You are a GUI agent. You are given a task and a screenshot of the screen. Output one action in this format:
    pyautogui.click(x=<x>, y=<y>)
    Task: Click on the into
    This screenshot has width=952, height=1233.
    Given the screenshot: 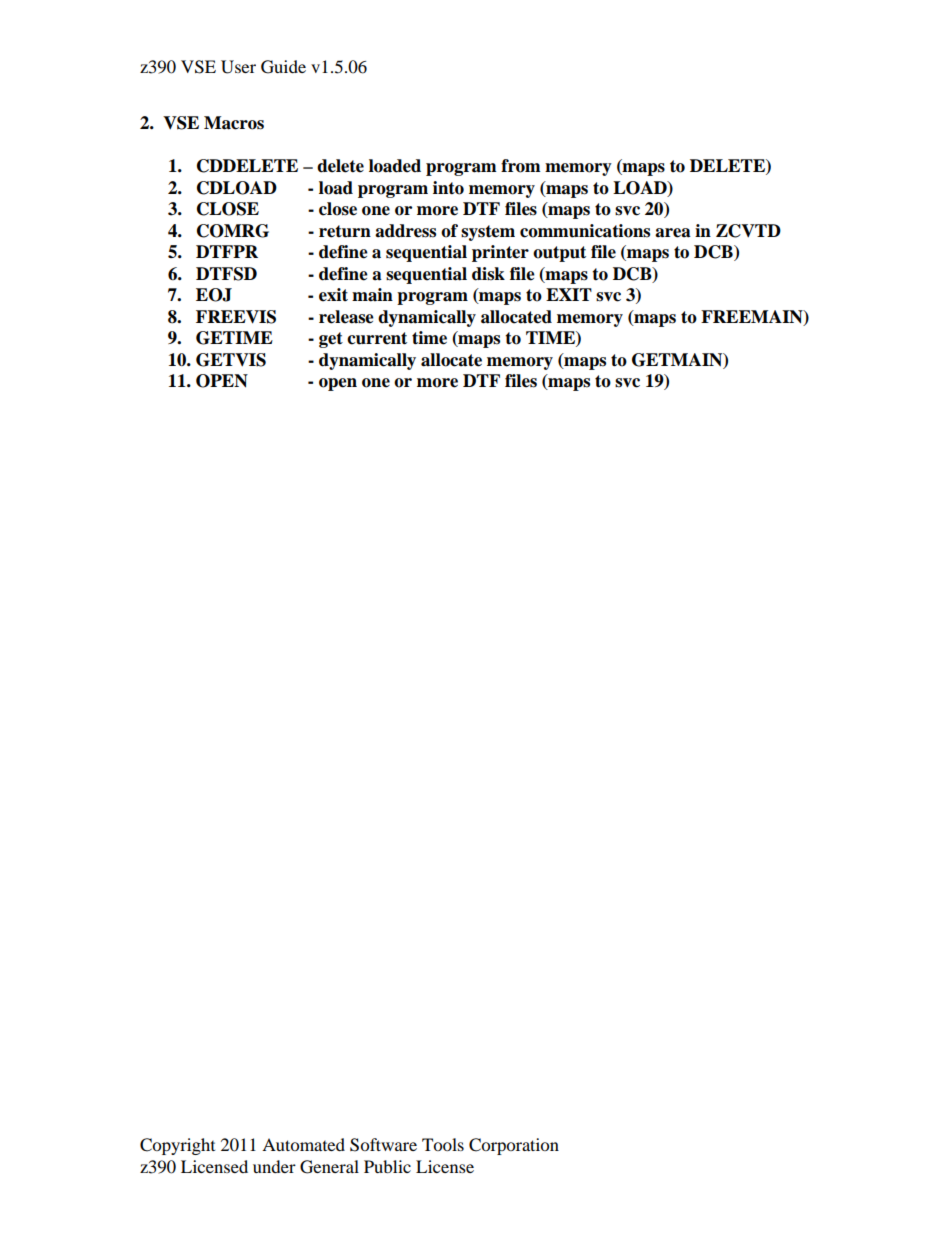 What is the action you would take?
    pyautogui.click(x=448, y=188)
